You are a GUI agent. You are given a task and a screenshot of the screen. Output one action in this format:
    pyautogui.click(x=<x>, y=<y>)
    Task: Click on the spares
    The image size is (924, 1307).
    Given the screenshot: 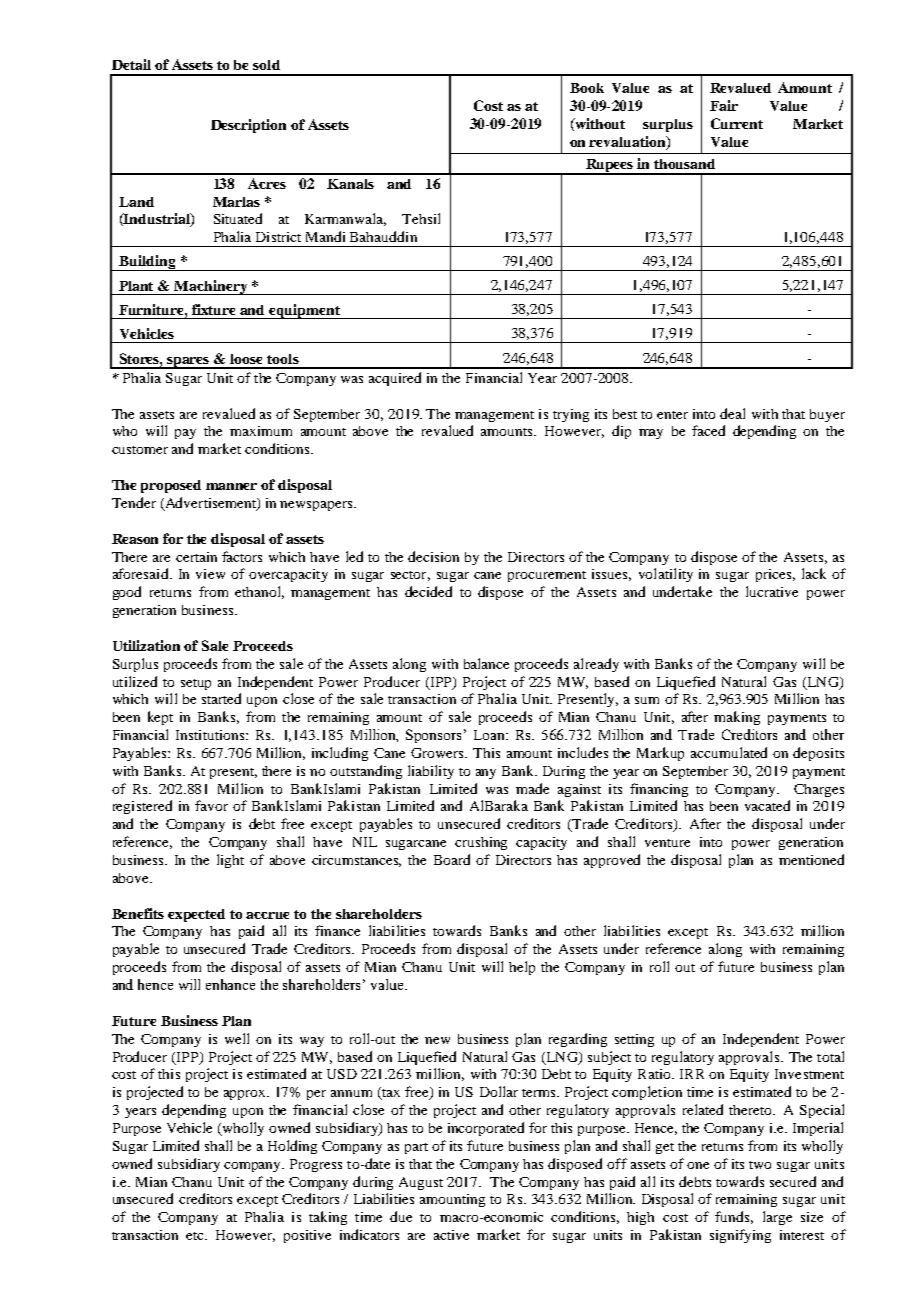 What is the action you would take?
    pyautogui.click(x=189, y=363)
